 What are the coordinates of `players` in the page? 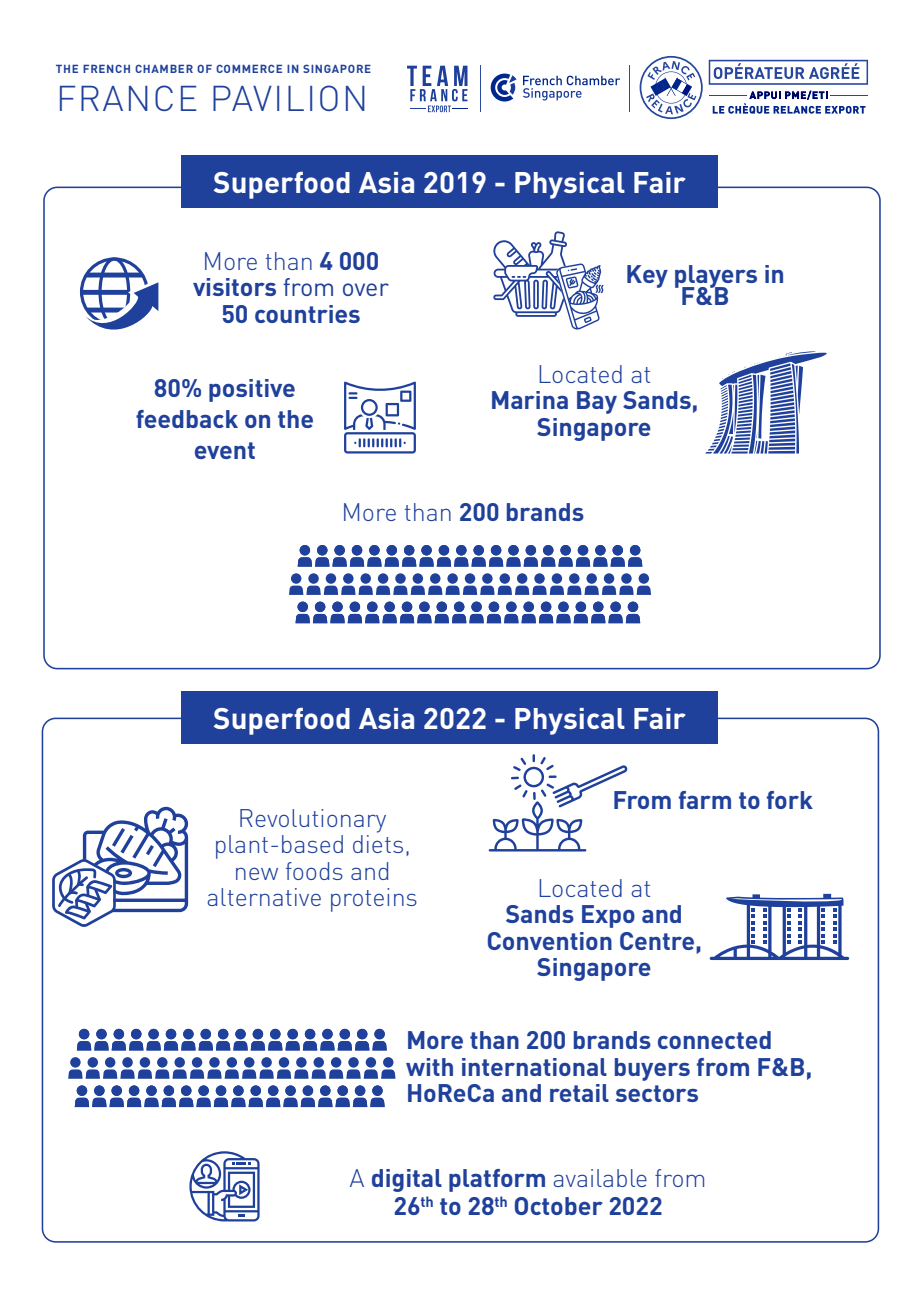 It's located at (716, 277).
